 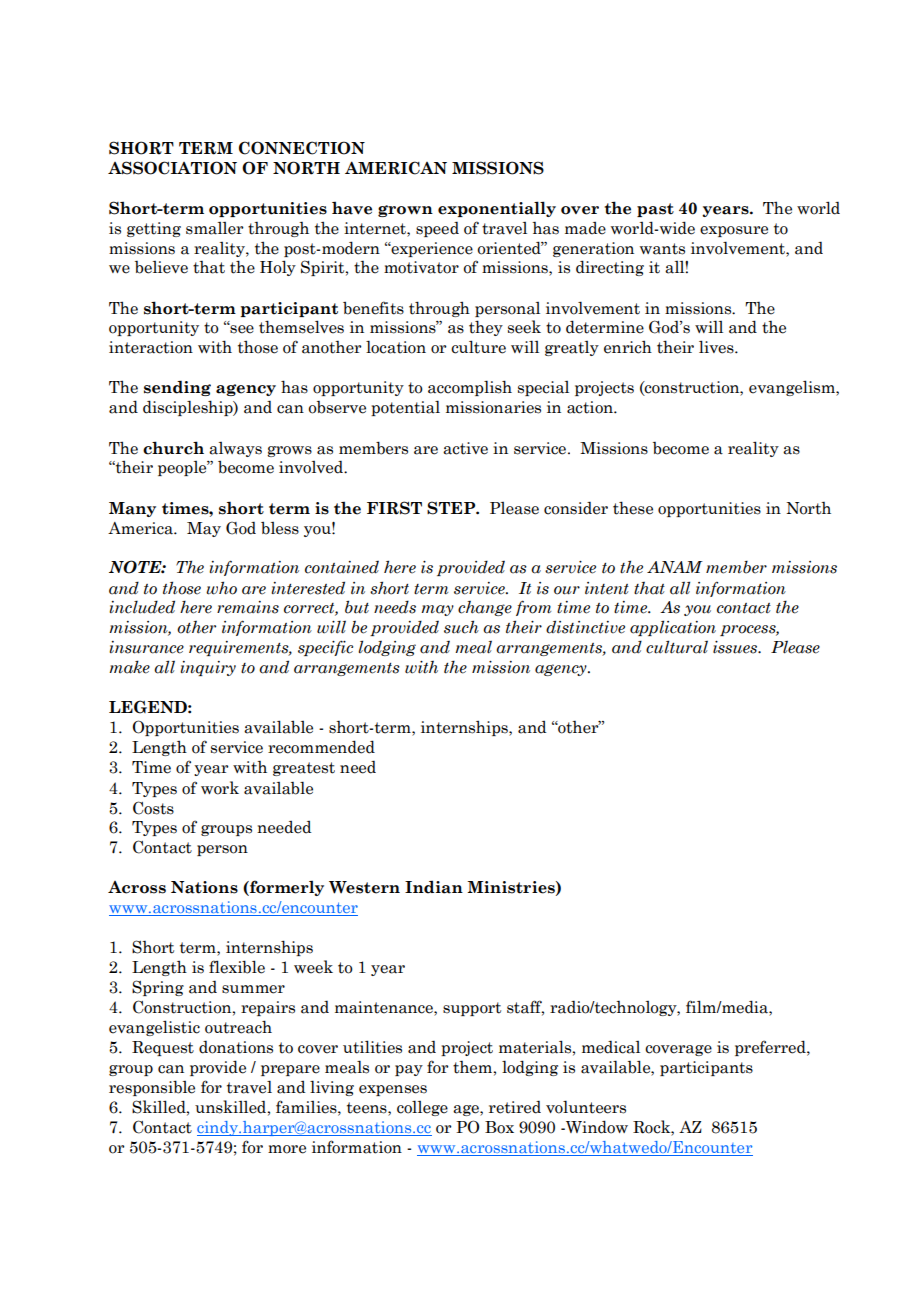 I want to click on ASSOCIATION, so click(x=172, y=168).
